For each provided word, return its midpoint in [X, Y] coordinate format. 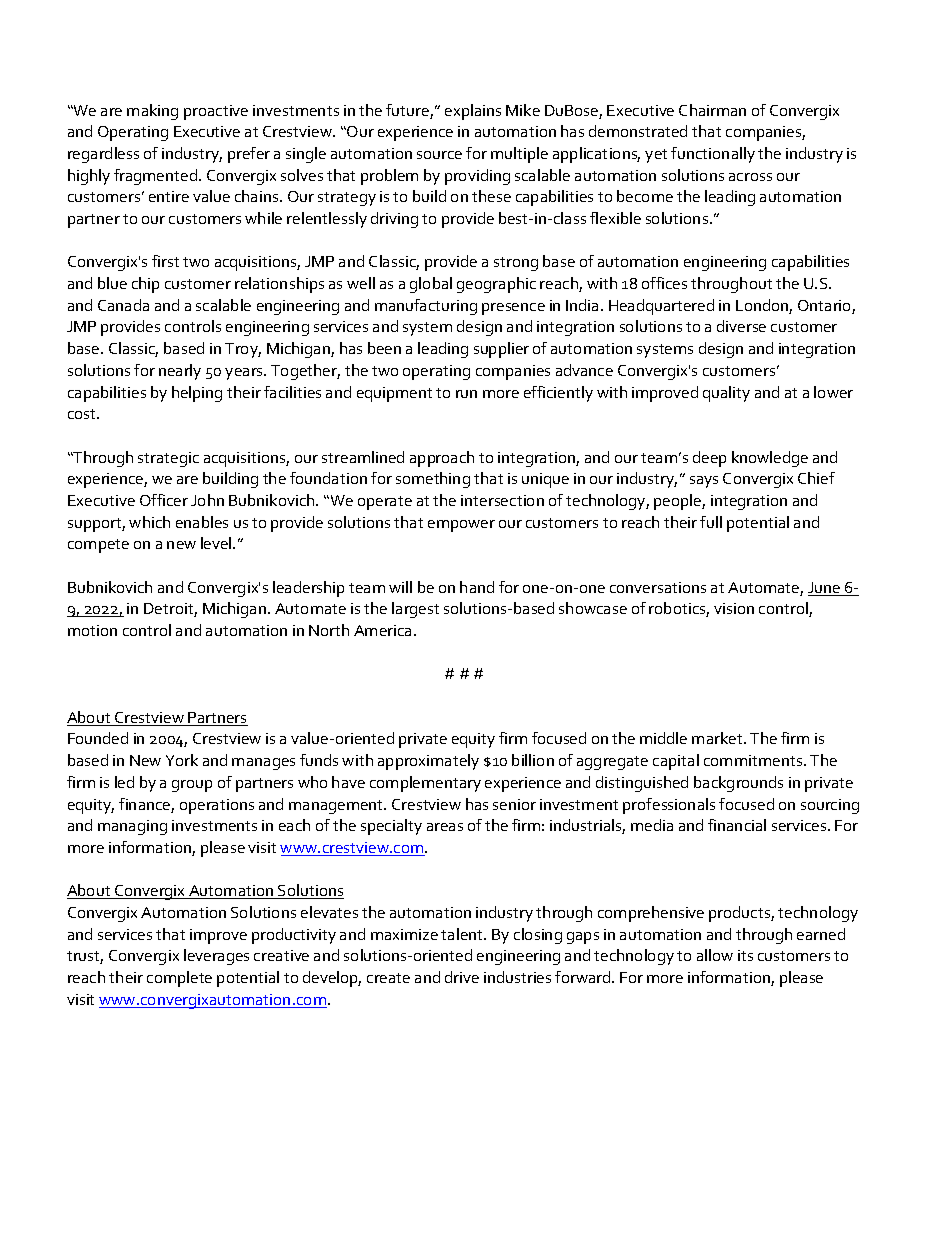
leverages [216, 957]
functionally [713, 155]
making [152, 112]
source [439, 155]
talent [463, 934]
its [745, 955]
